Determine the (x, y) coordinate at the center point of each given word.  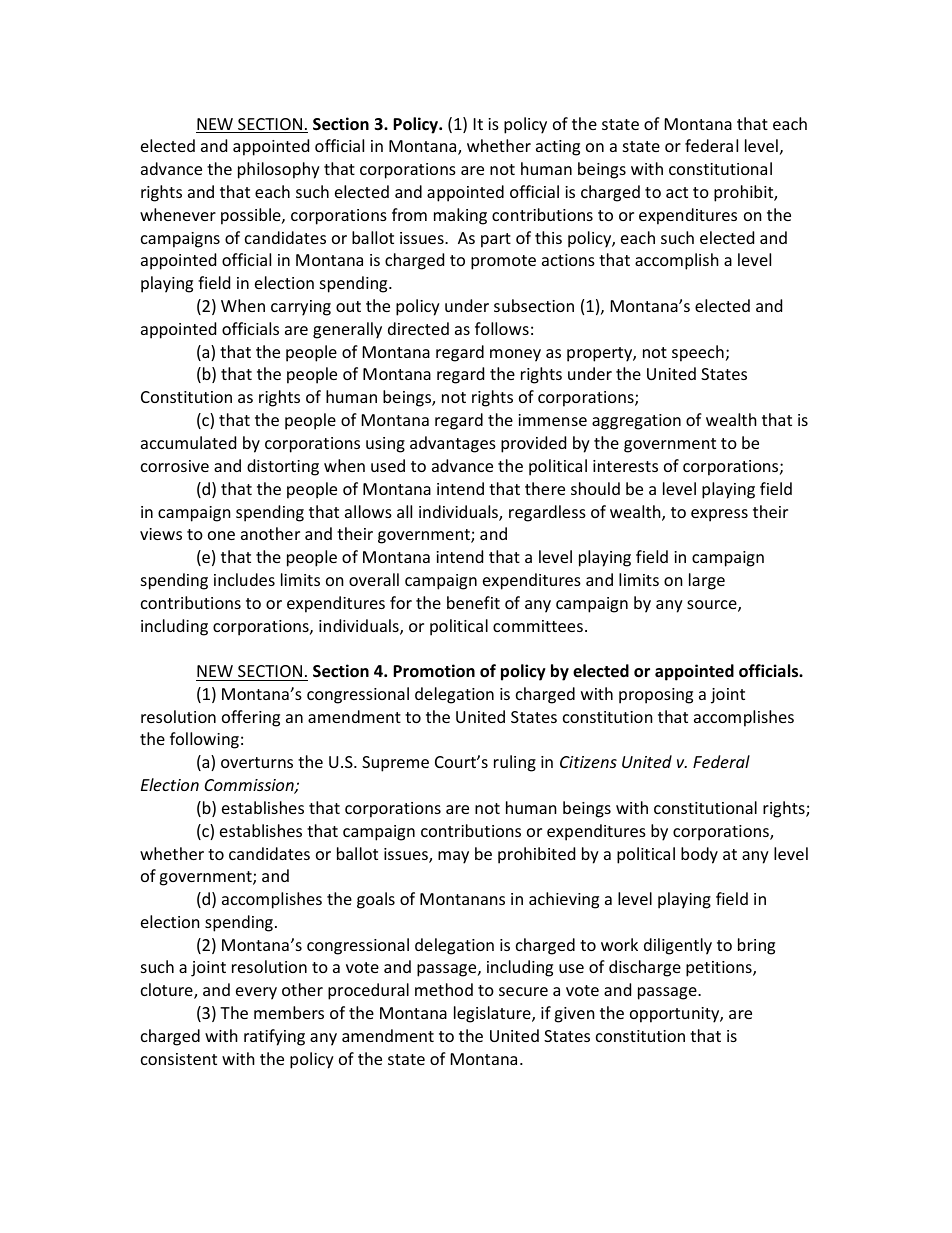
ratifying (274, 1037)
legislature (493, 1014)
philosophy (279, 170)
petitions (720, 969)
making (460, 216)
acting (558, 148)
